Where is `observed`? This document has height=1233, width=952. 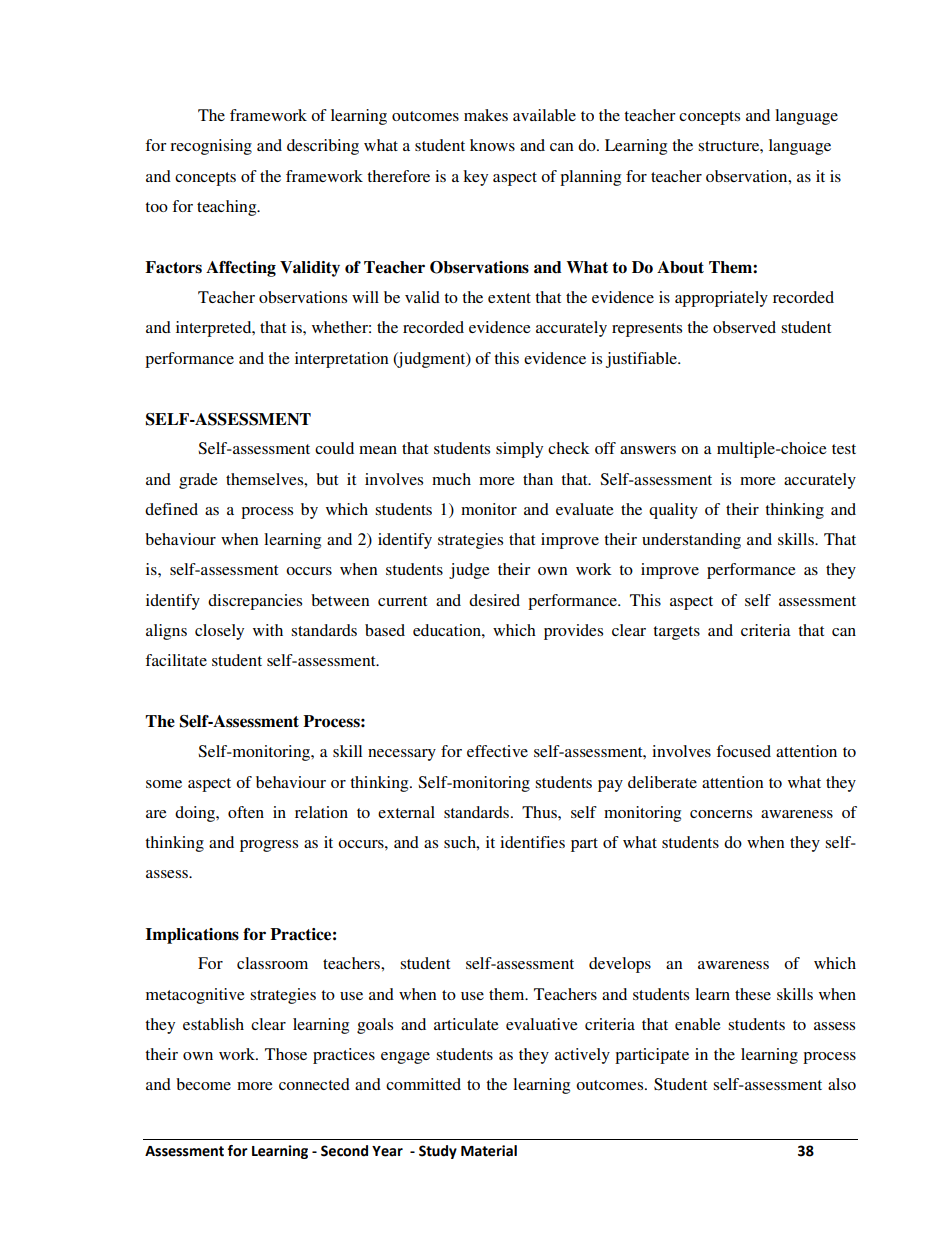 observed is located at coordinates (744, 327).
